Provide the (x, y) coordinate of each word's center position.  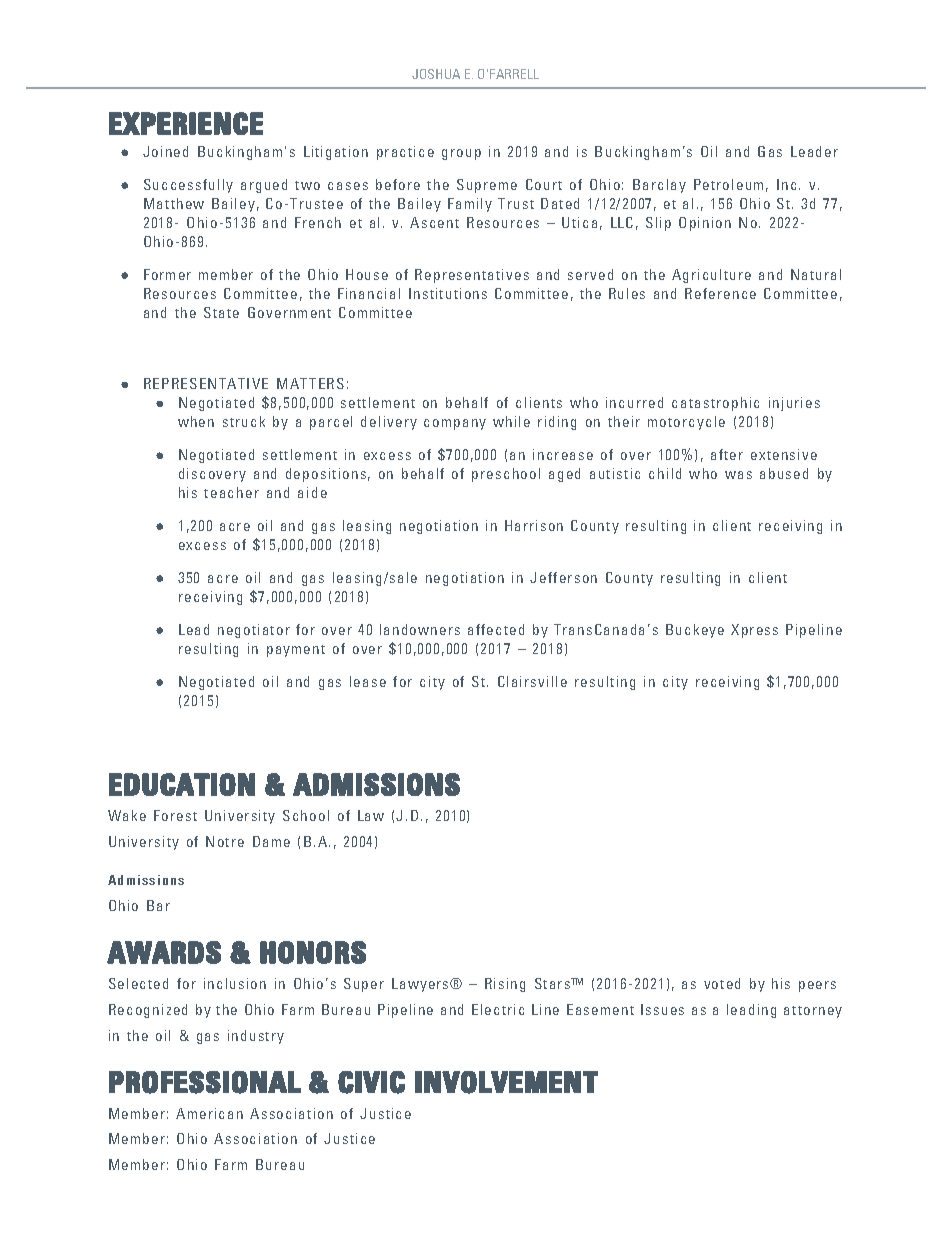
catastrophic (715, 404)
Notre (225, 841)
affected (496, 629)
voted (722, 983)
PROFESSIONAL (205, 1082)
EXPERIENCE (186, 123)
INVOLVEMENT (506, 1082)
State (221, 312)
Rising (505, 985)
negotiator (254, 631)
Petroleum (728, 184)
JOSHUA (436, 74)
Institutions (448, 293)
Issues (662, 1009)
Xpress (754, 631)
